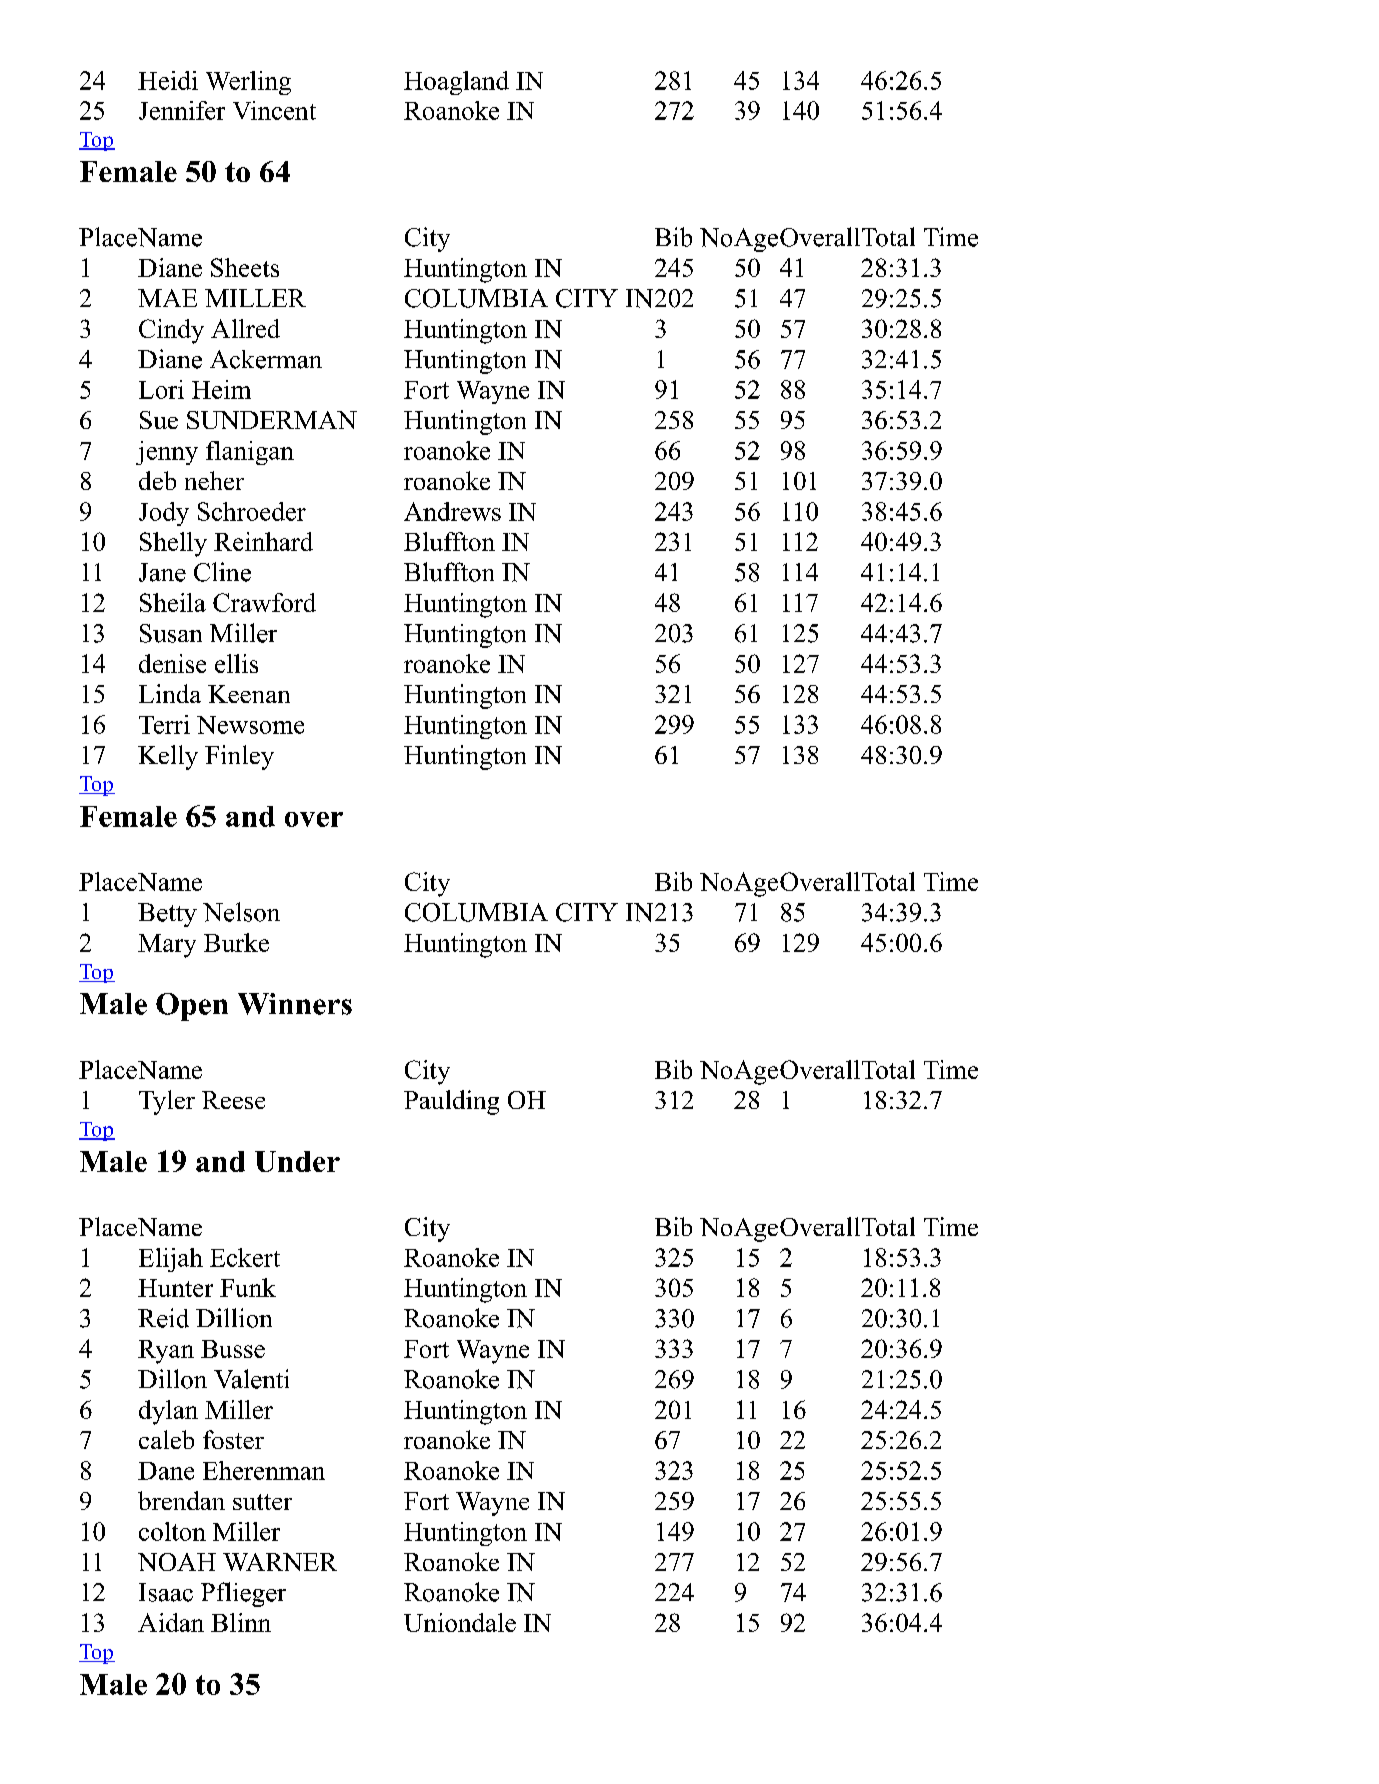  What do you see at coordinates (295, 1004) in the image?
I see `Winners` at bounding box center [295, 1004].
